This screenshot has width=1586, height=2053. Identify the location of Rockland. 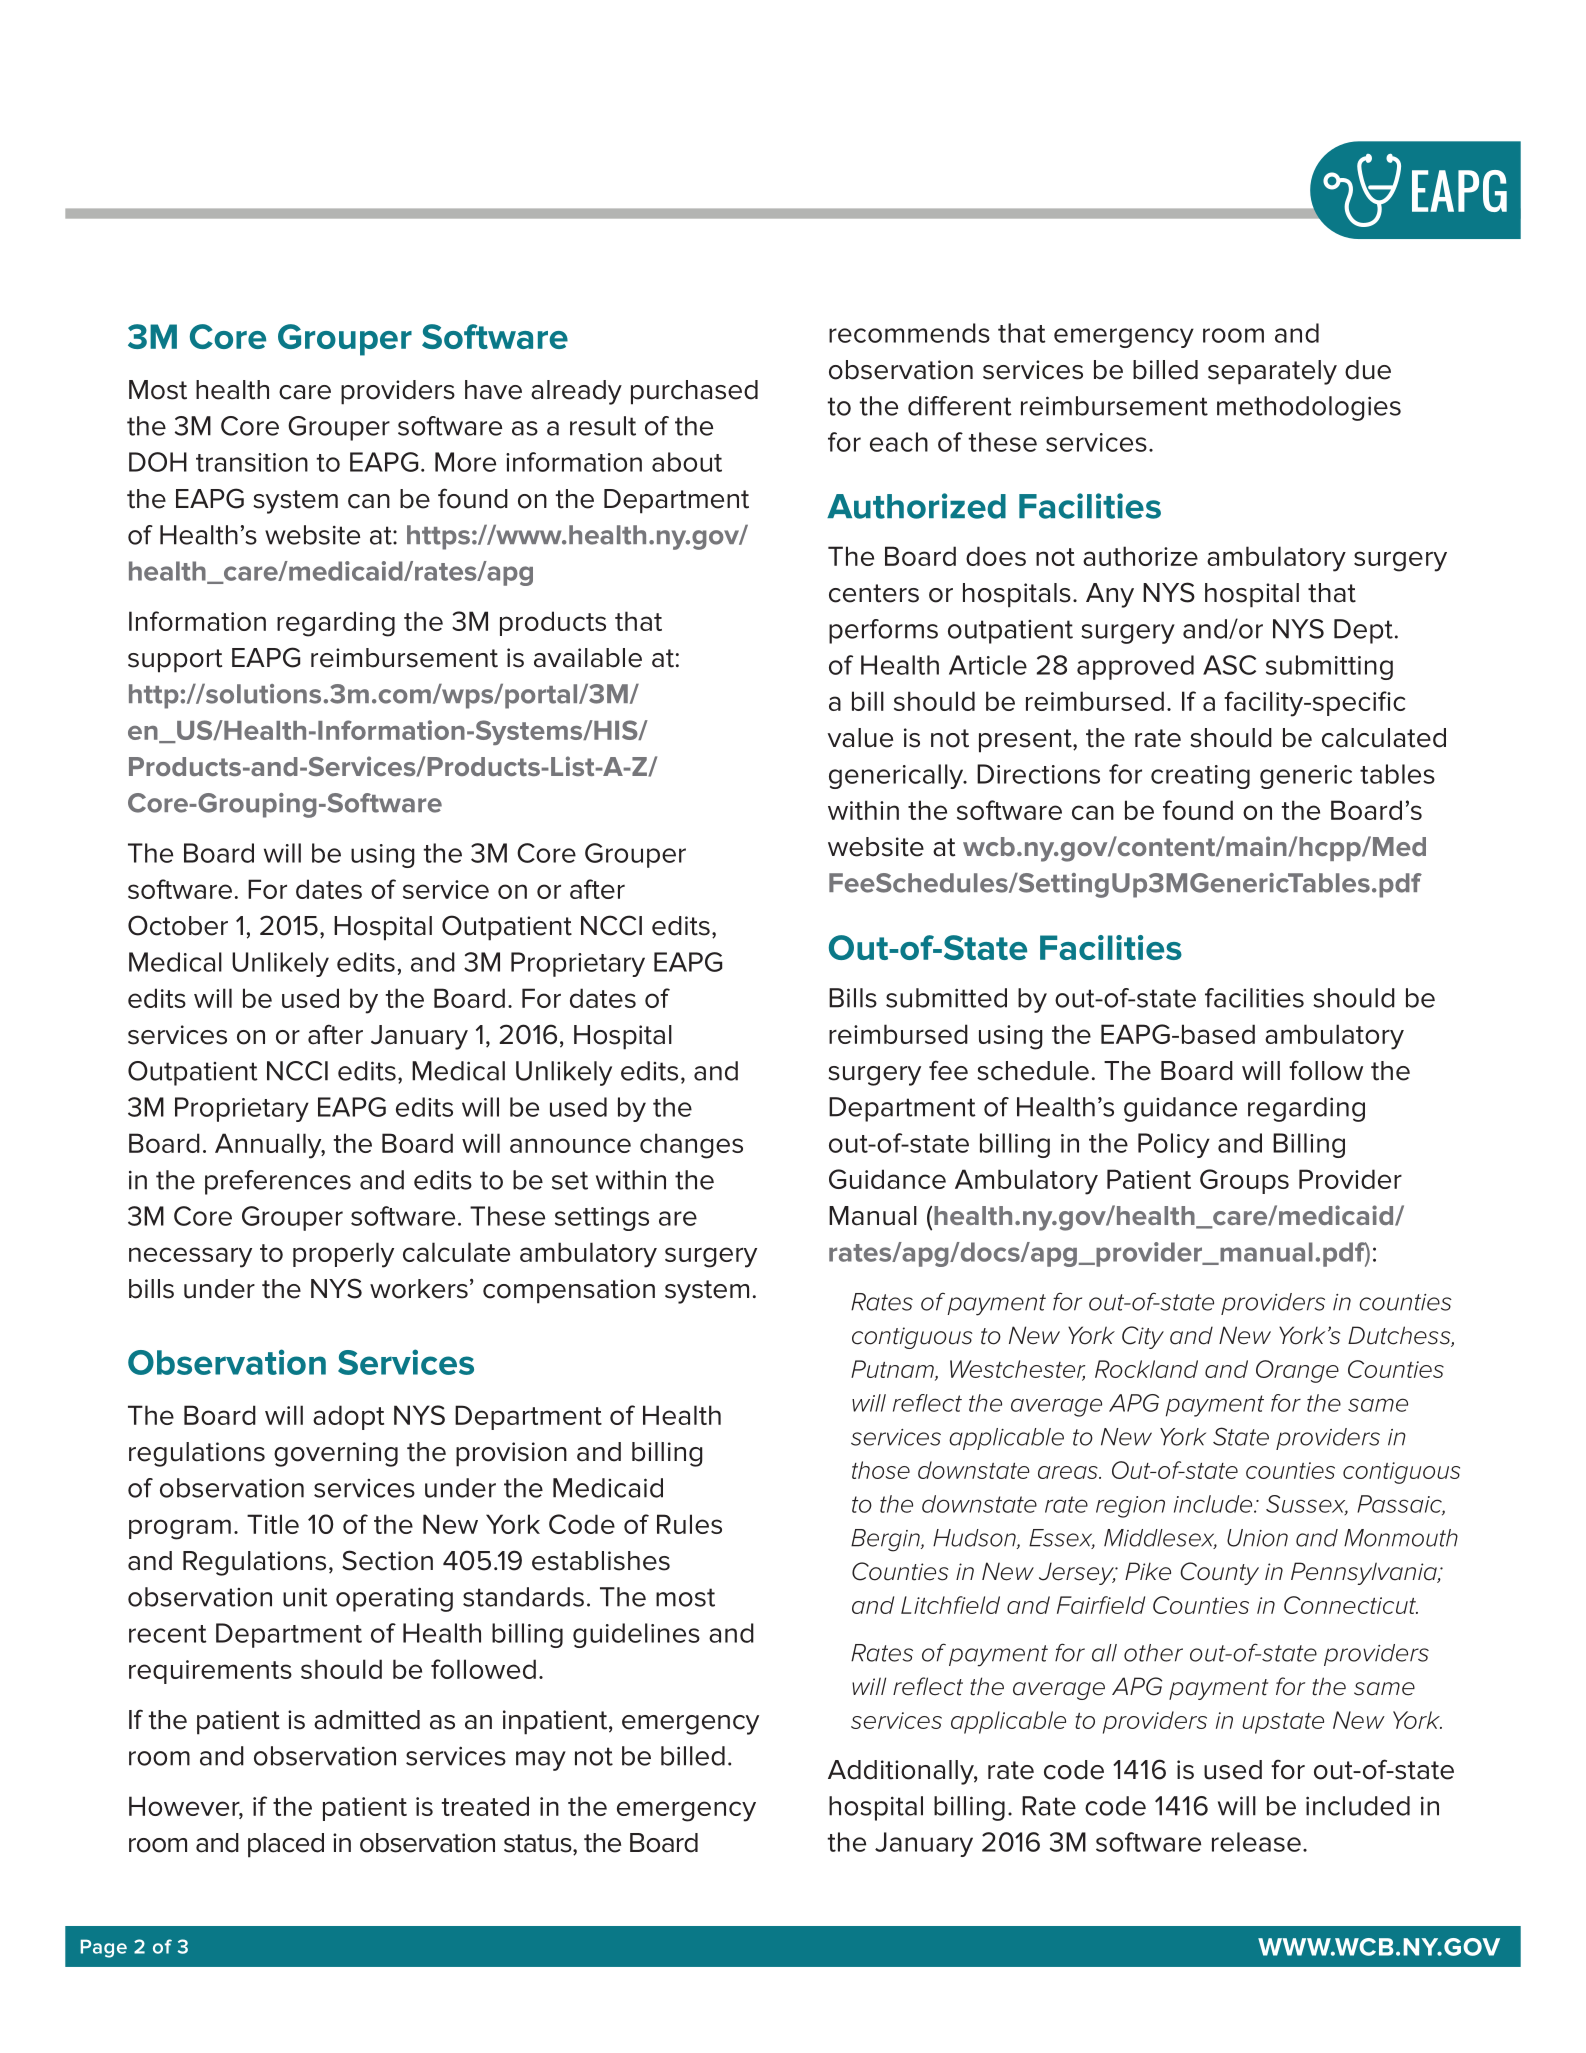
(1146, 1369).
